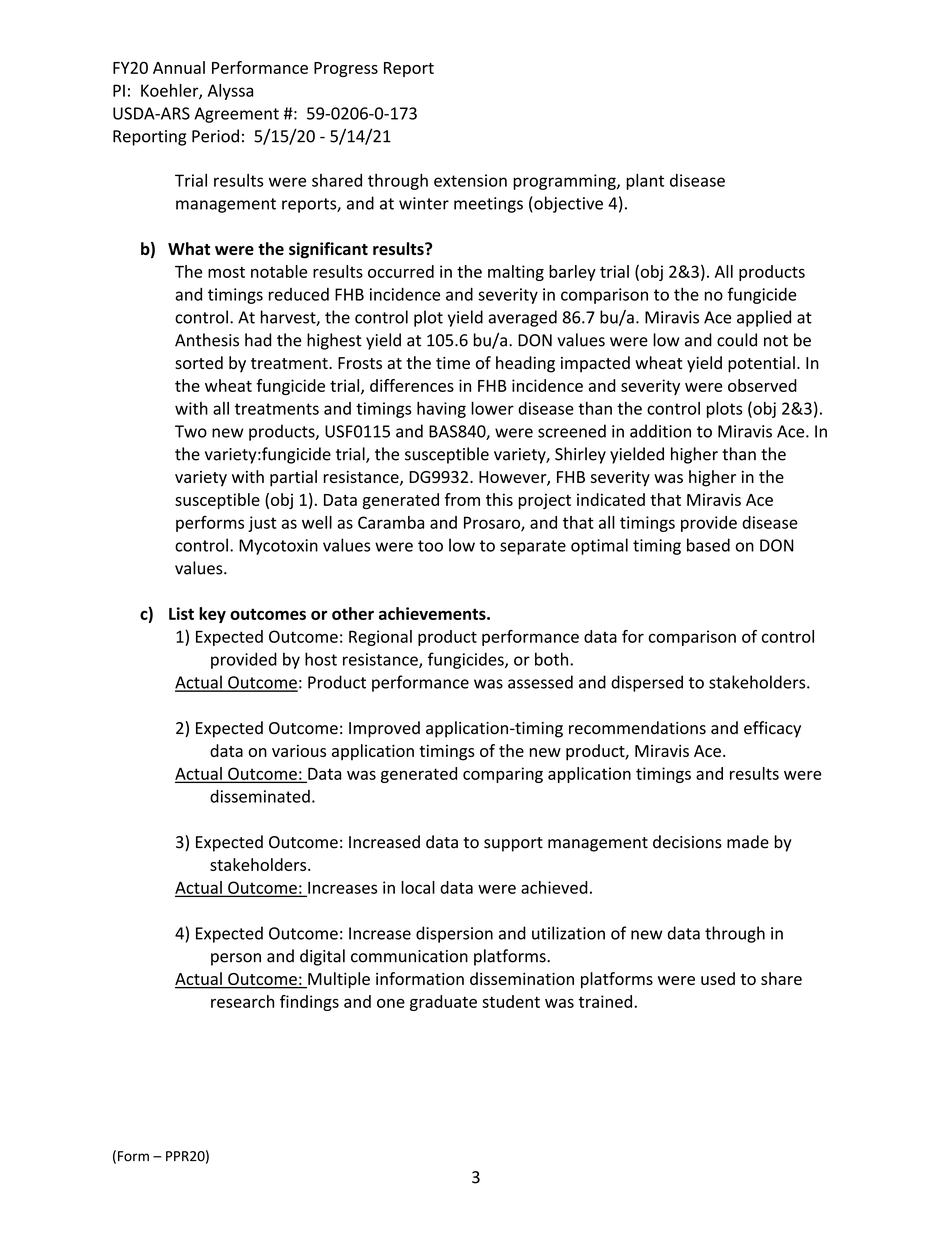 The height and width of the screenshot is (1233, 952). Describe the element at coordinates (523, 318) in the screenshot. I see `averaged` at that location.
